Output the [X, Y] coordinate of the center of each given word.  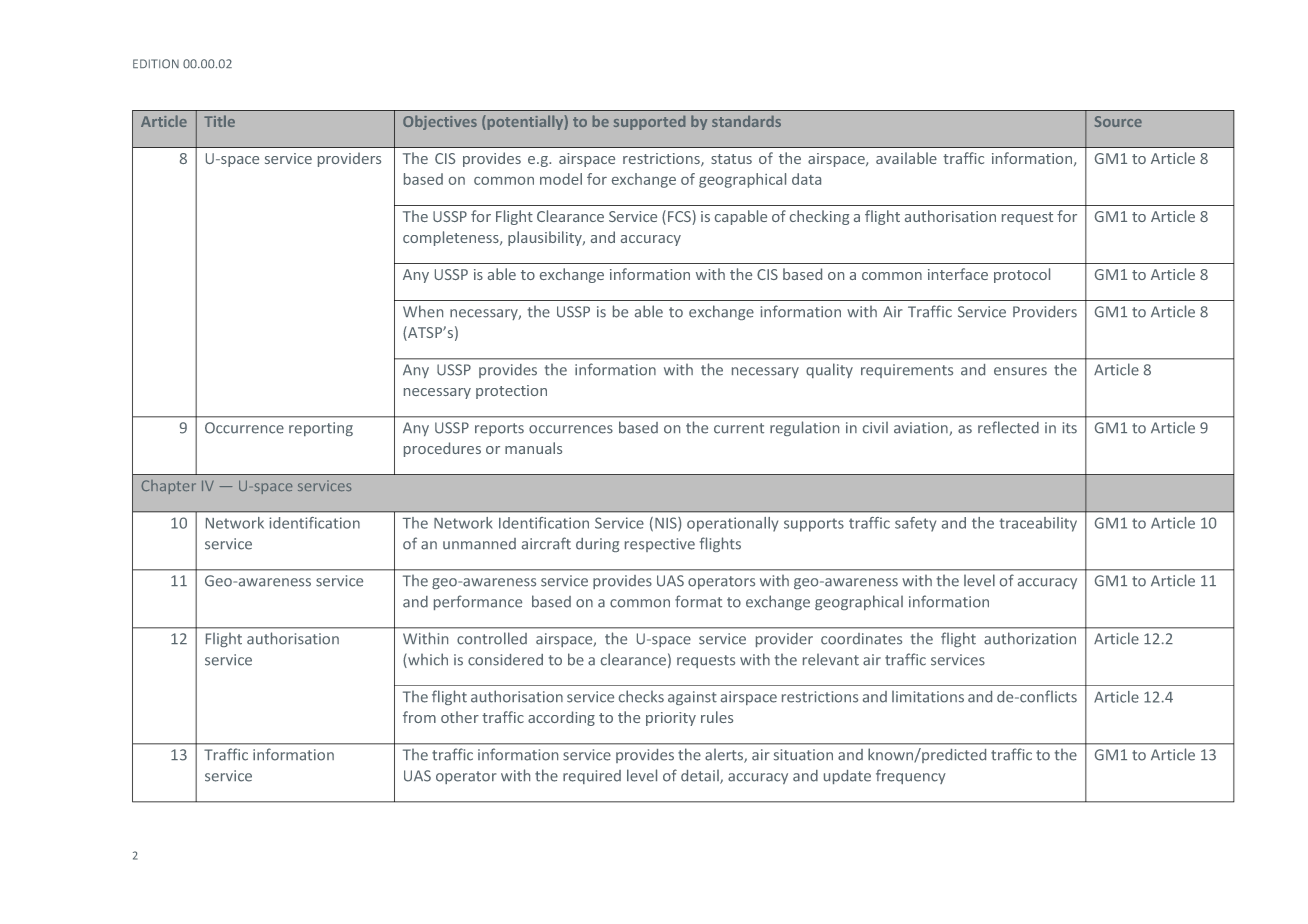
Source [1118, 121]
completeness [452, 238]
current [739, 428]
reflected [1008, 427]
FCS [680, 217]
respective [660, 545]
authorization [1030, 638]
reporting [321, 429]
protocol [1022, 275]
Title [219, 121]
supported [649, 123]
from [419, 717]
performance [478, 602]
